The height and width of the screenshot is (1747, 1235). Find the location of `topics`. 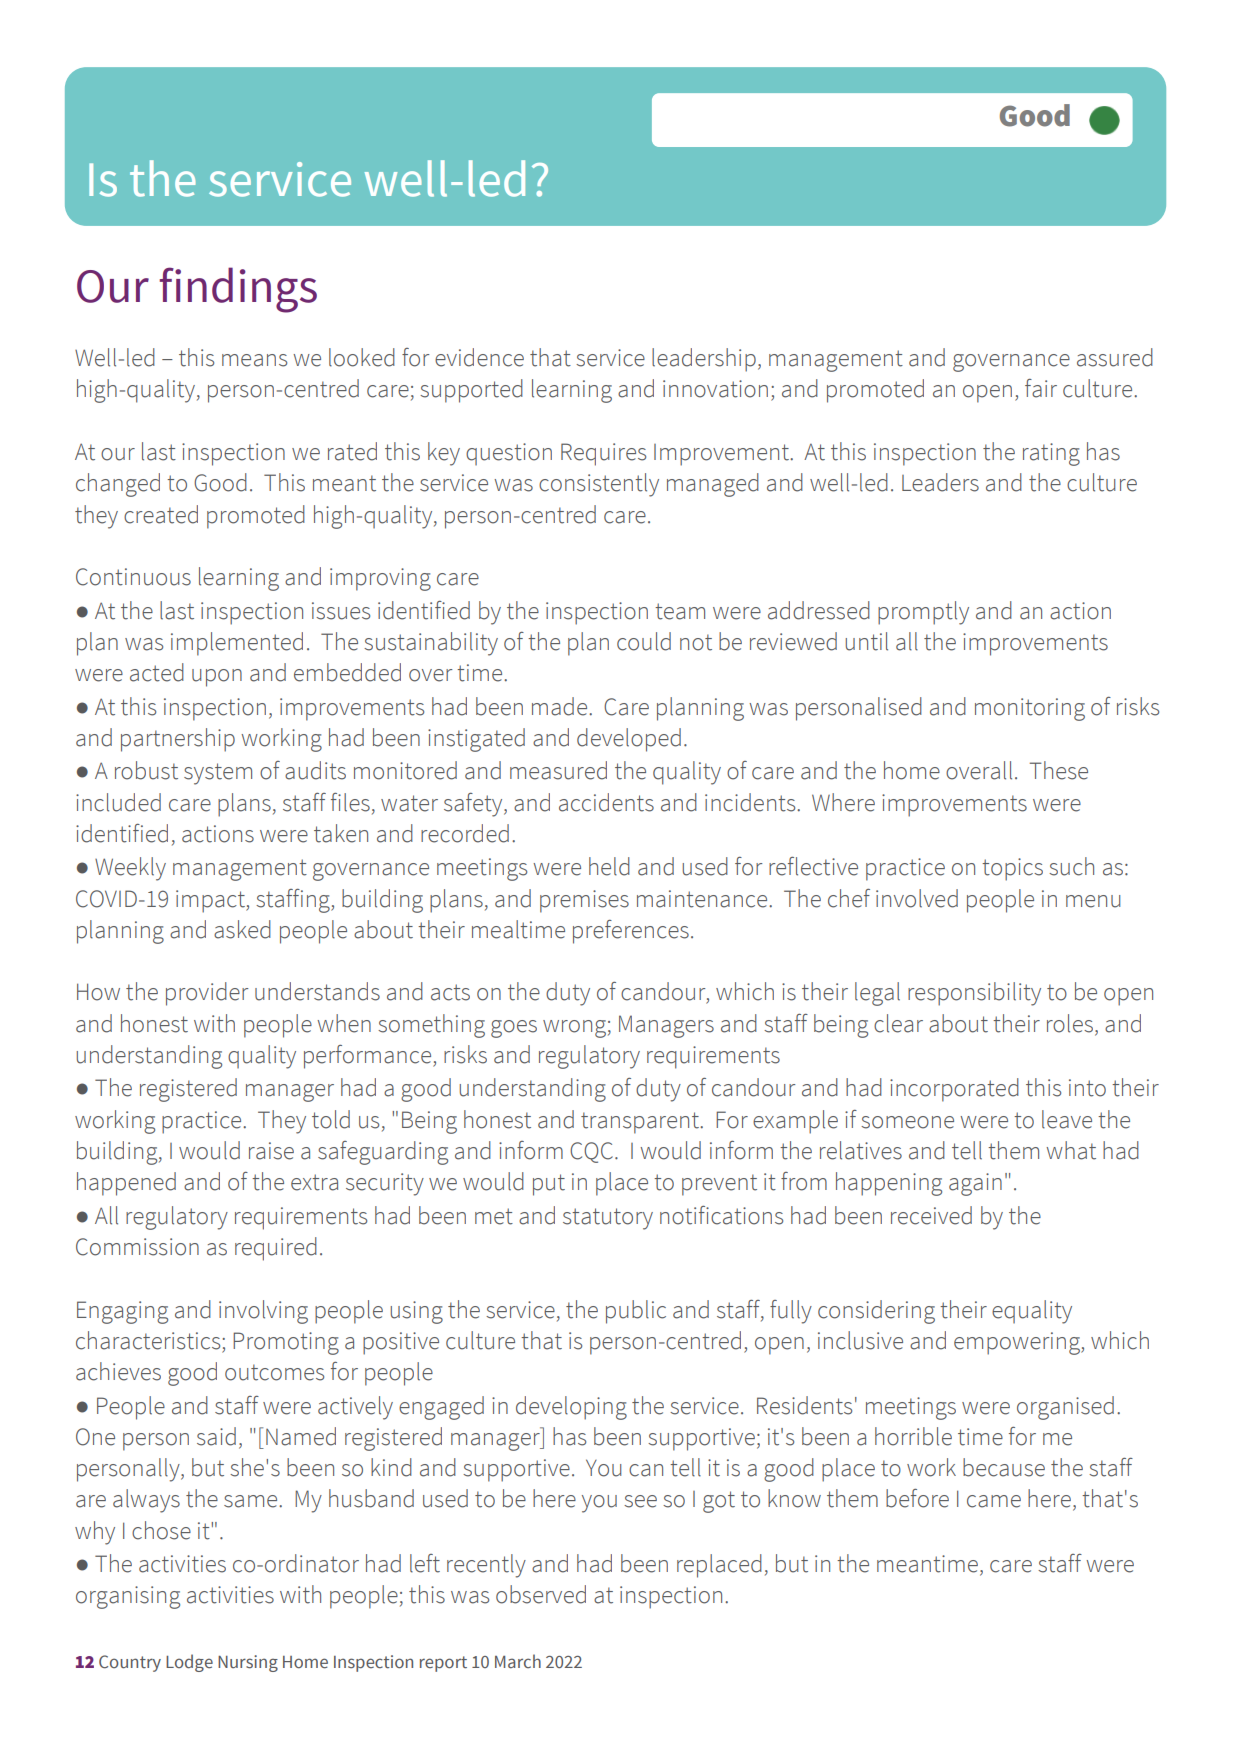

topics is located at coordinates (1012, 869).
